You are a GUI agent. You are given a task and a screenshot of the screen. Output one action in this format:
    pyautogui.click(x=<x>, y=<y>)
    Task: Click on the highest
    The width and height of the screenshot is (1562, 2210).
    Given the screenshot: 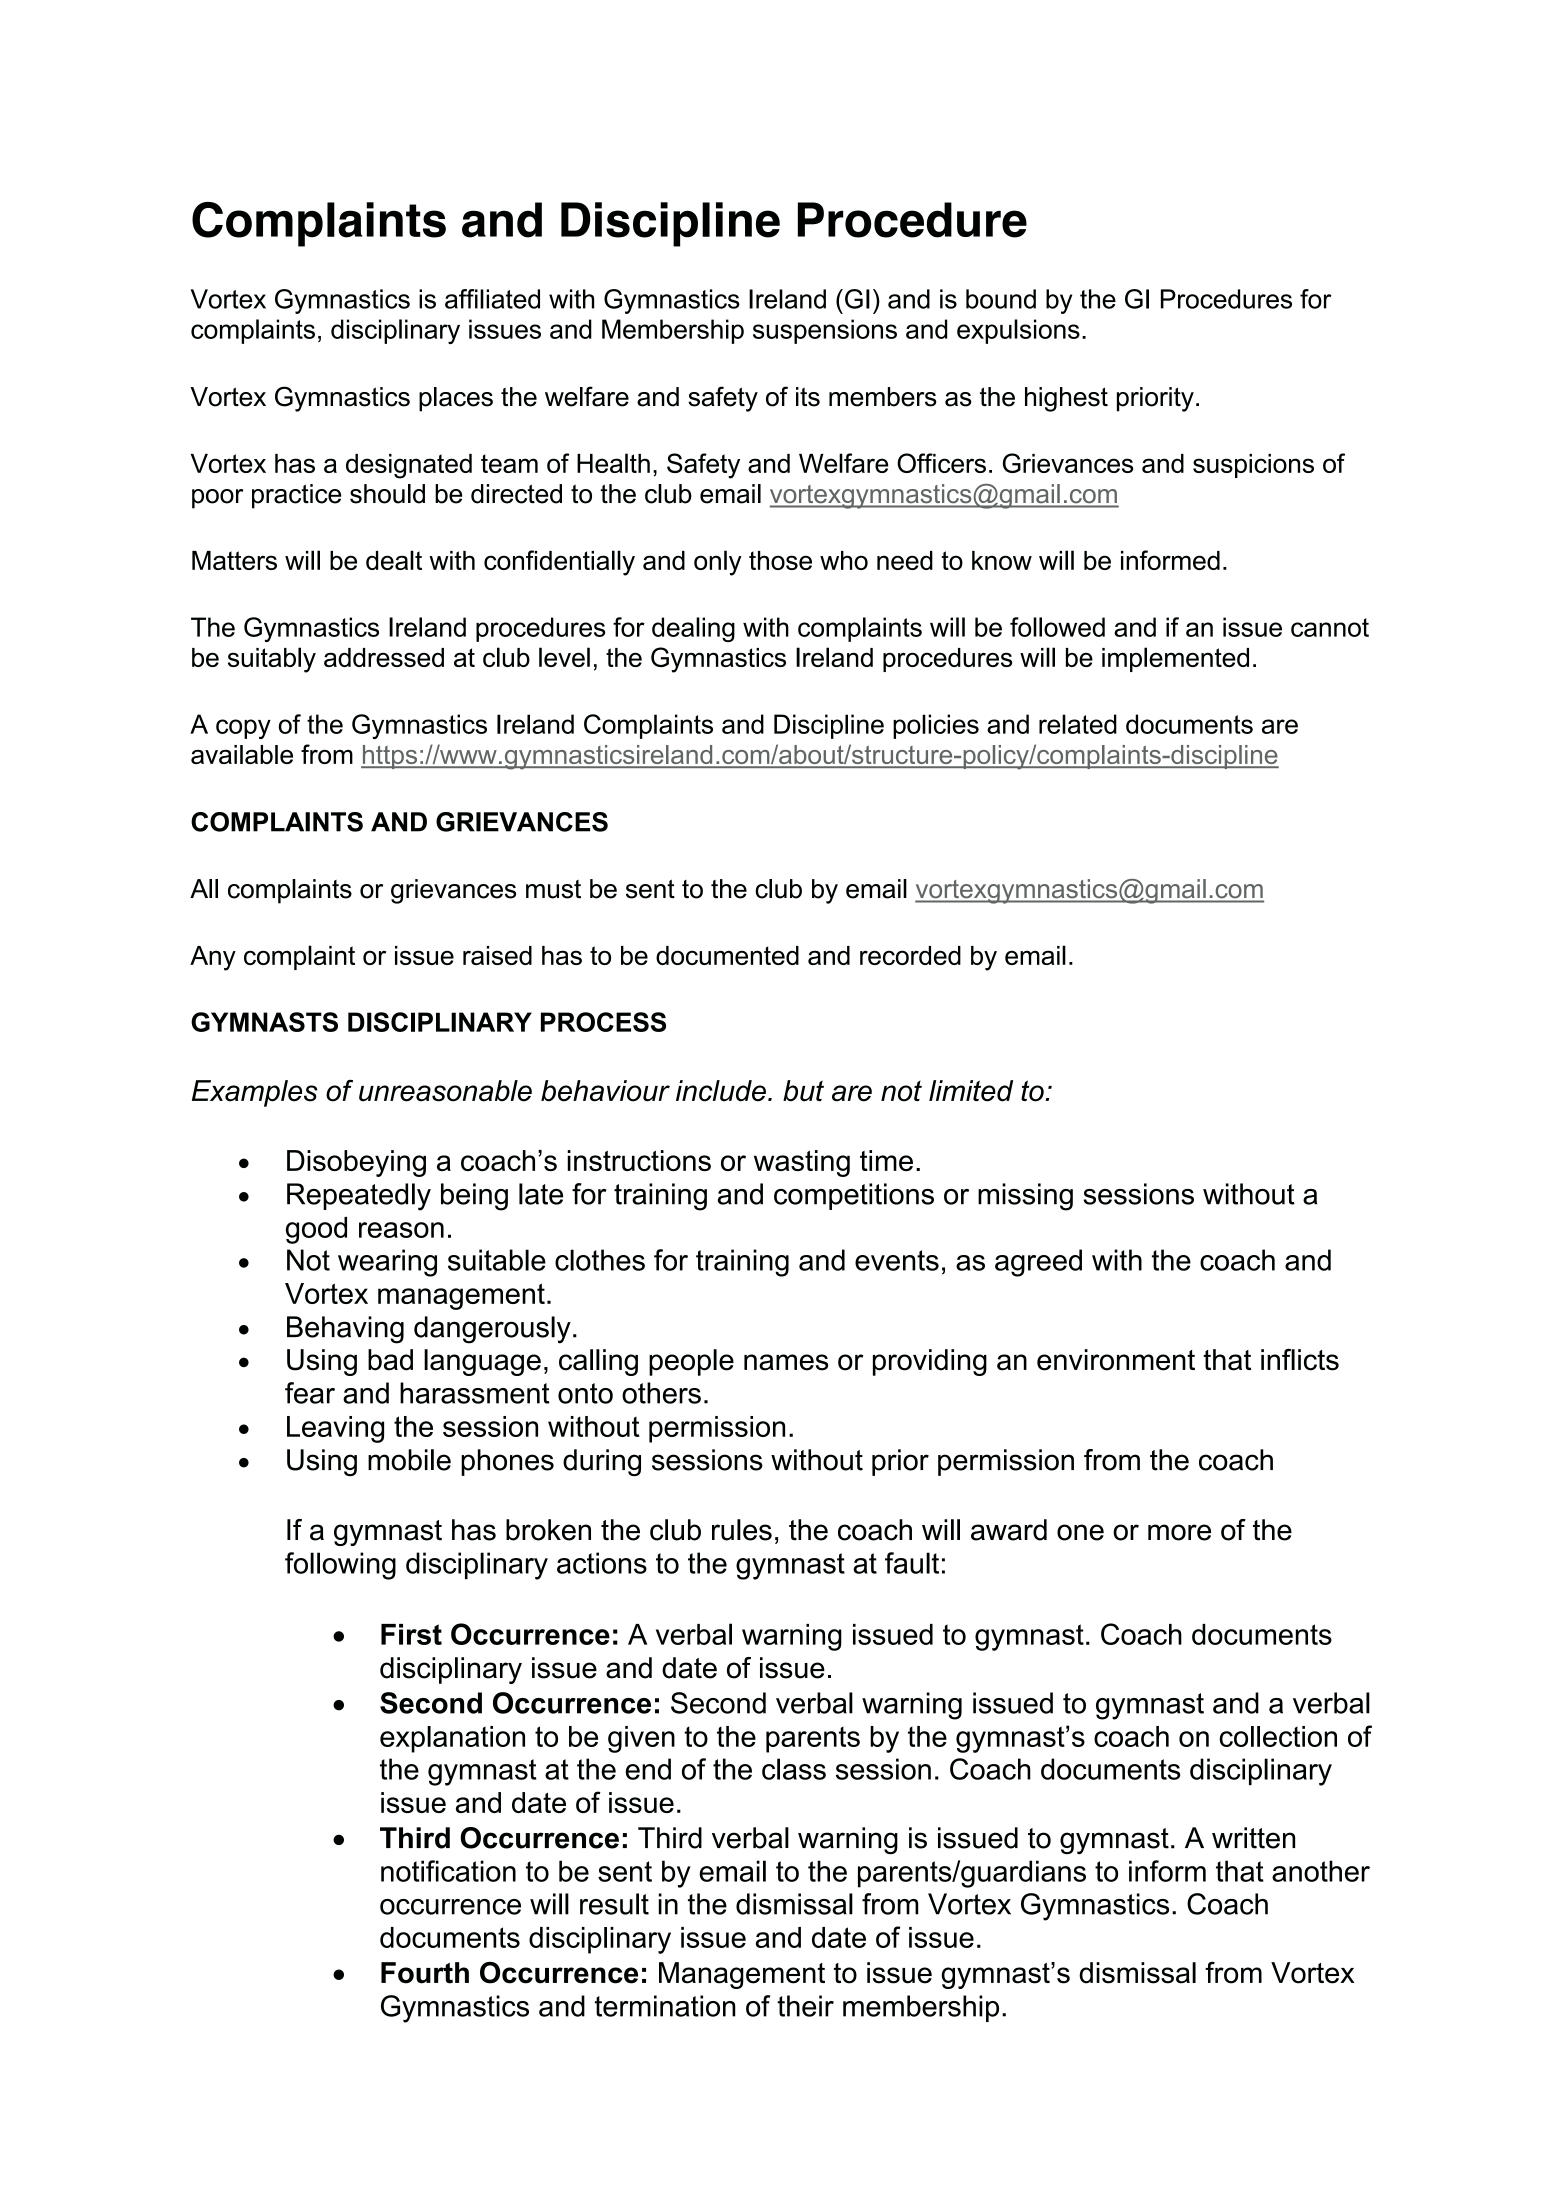 What is the action you would take?
    pyautogui.click(x=1066, y=399)
